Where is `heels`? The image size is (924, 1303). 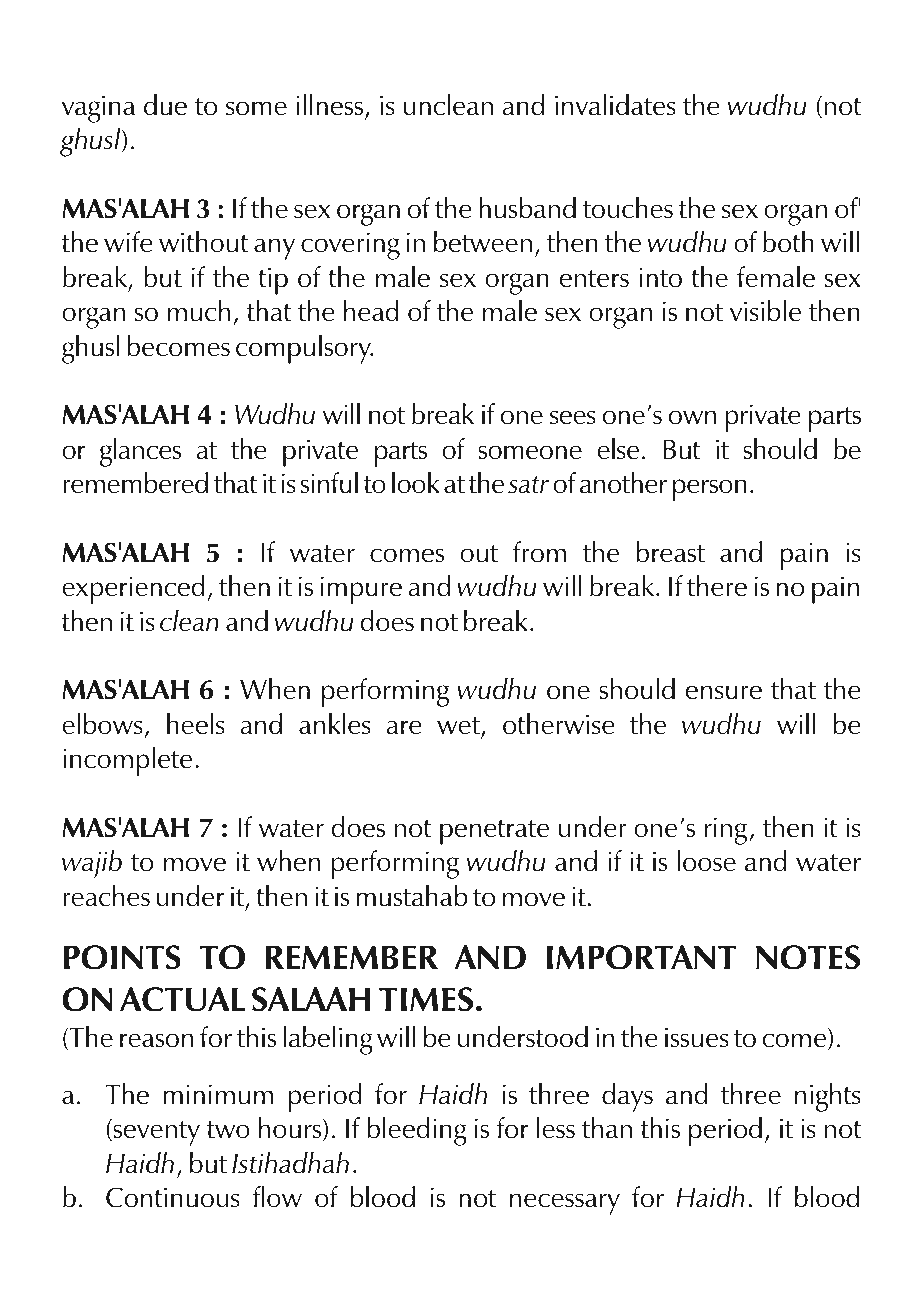
heels is located at coordinates (196, 724).
